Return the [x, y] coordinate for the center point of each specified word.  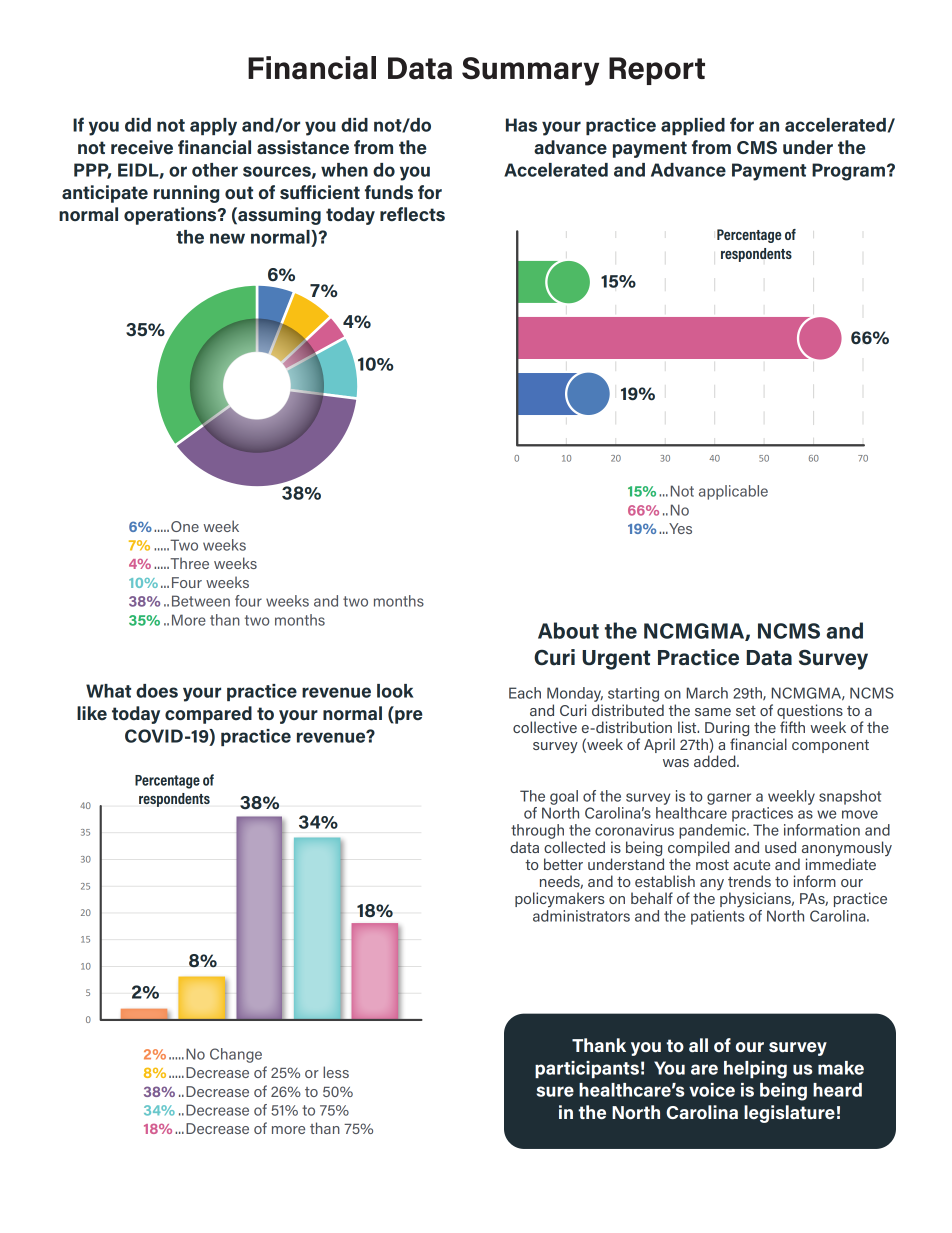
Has [521, 125]
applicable [733, 492]
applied [693, 126]
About [568, 630]
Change [236, 1055]
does [157, 691]
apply [213, 127]
